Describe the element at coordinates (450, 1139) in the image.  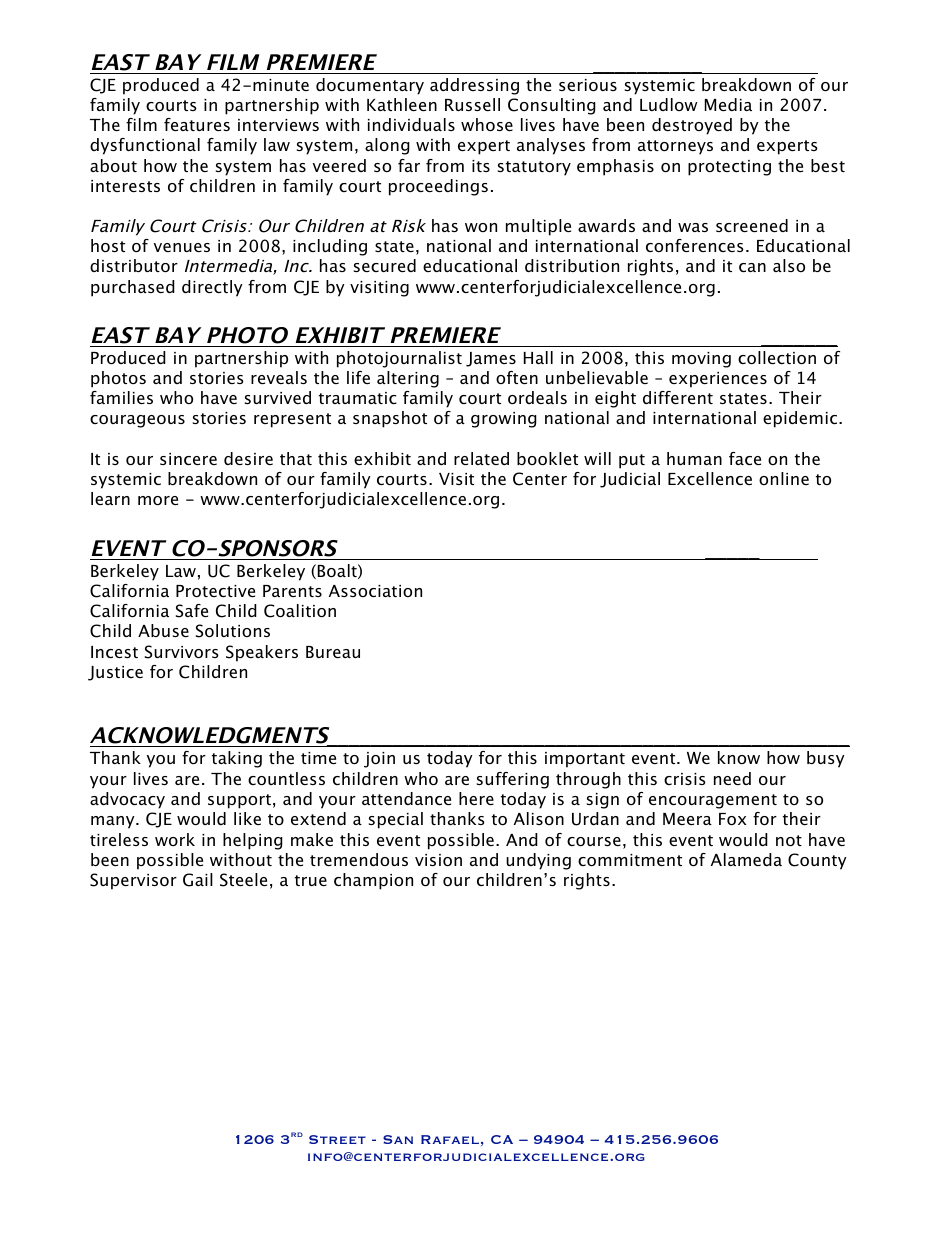
I see `Rafael` at that location.
